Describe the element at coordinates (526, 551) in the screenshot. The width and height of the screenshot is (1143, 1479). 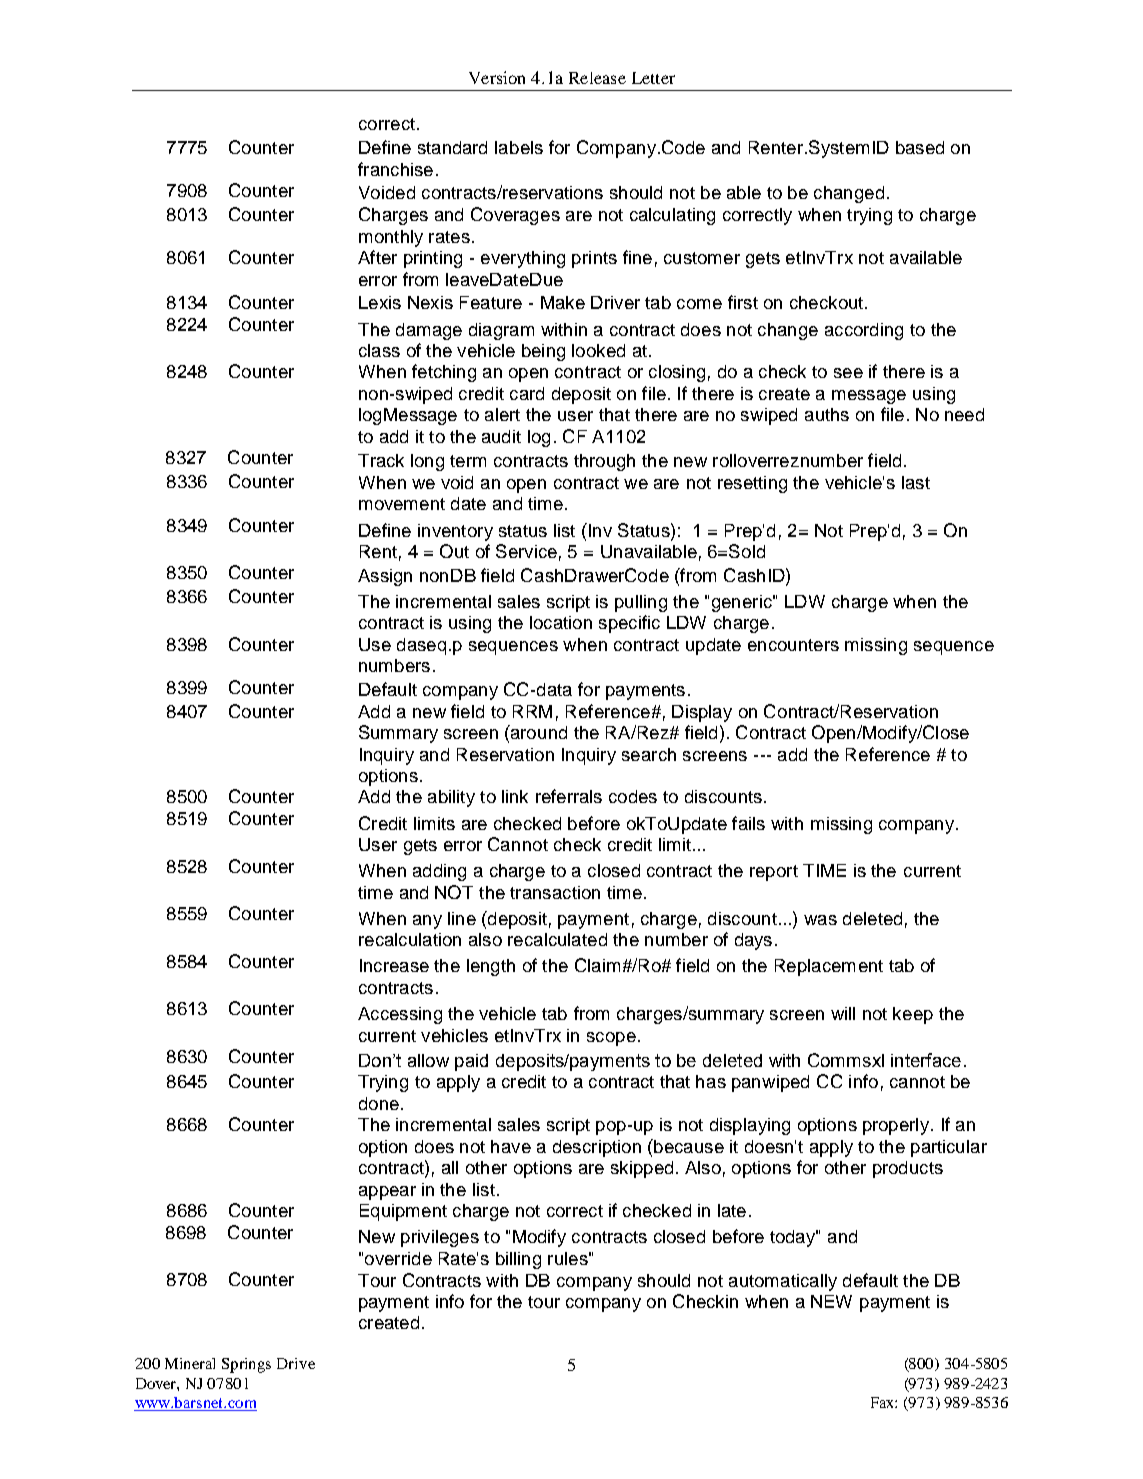
I see `Service` at that location.
